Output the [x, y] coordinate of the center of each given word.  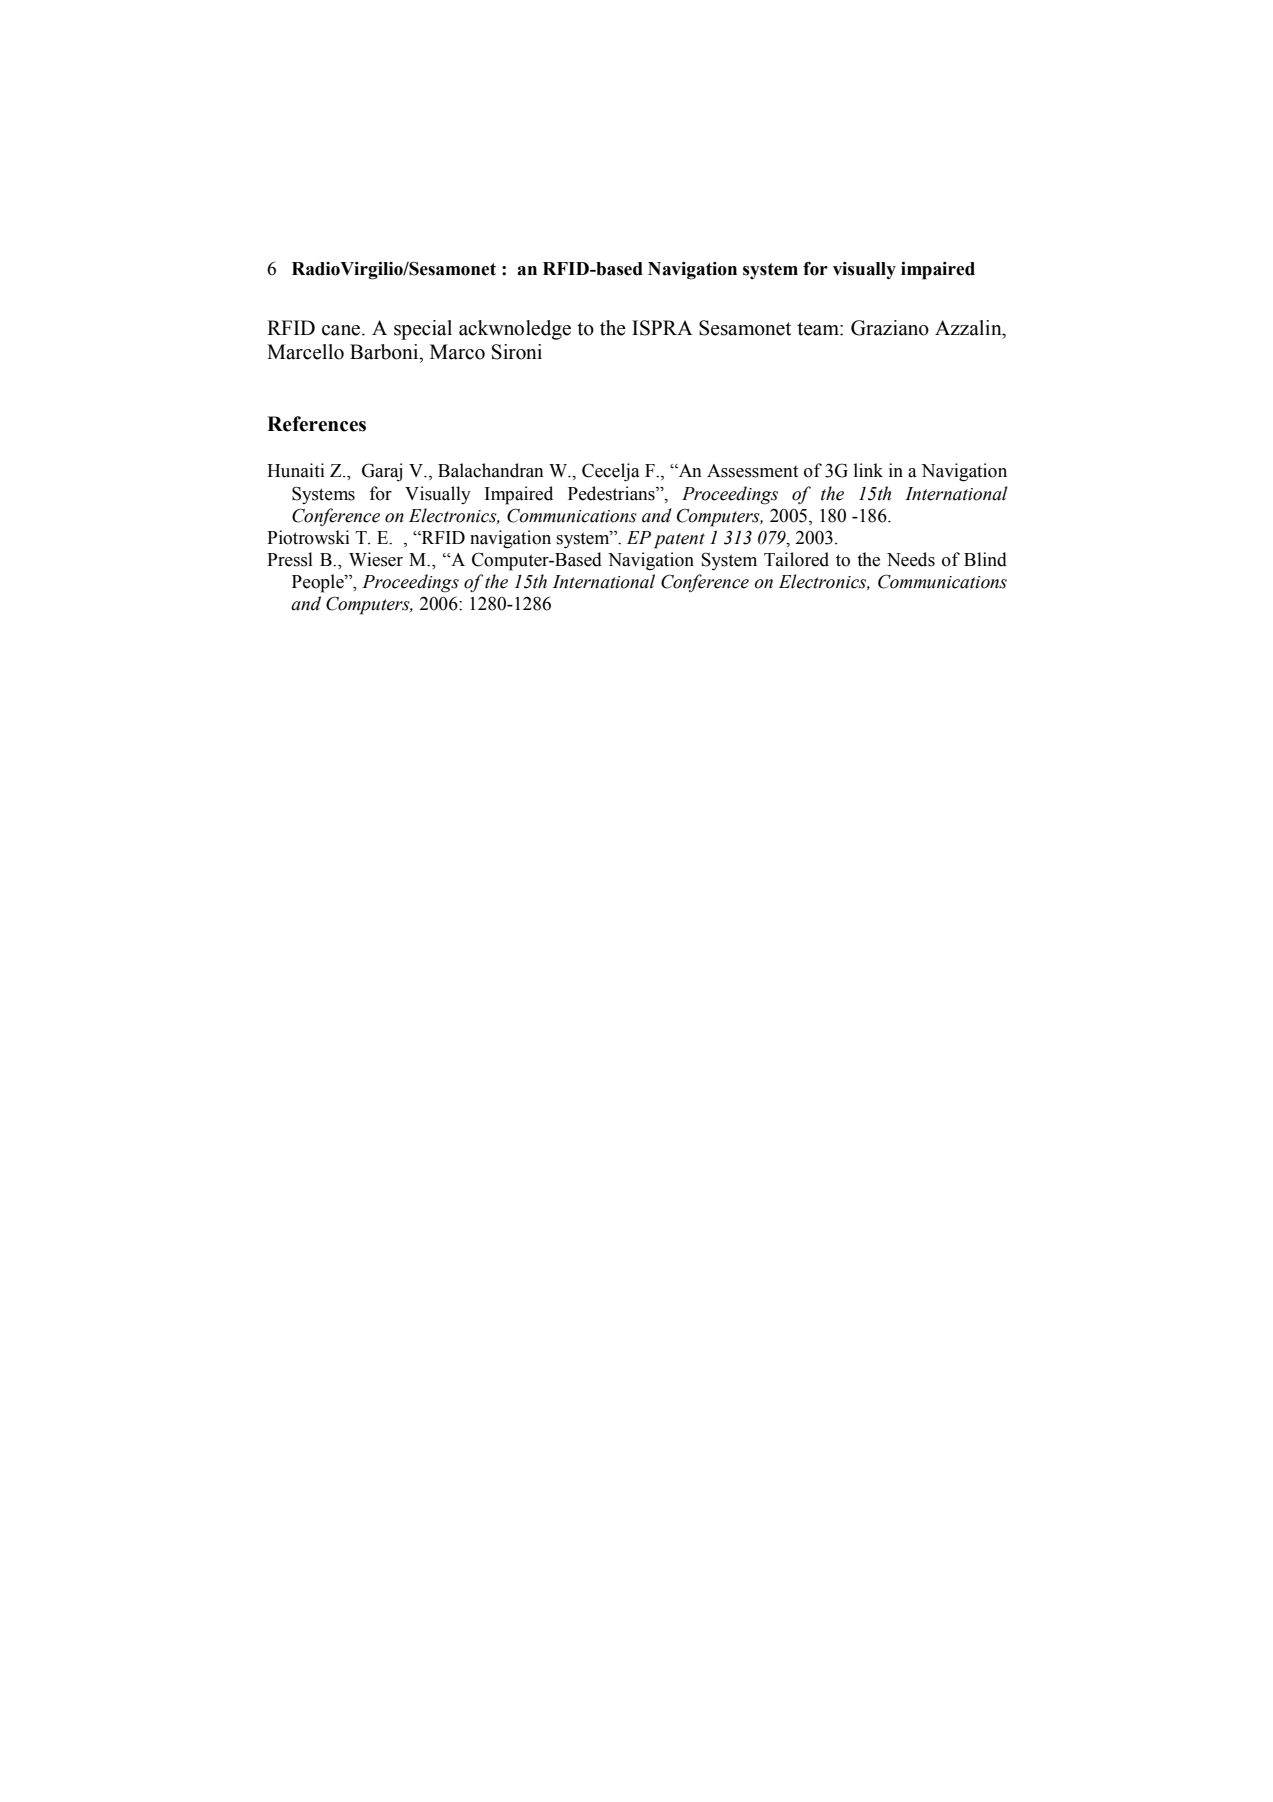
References [316, 424]
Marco [457, 352]
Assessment [752, 471]
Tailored [796, 559]
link [868, 470]
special [423, 330]
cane [342, 330]
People [319, 583]
